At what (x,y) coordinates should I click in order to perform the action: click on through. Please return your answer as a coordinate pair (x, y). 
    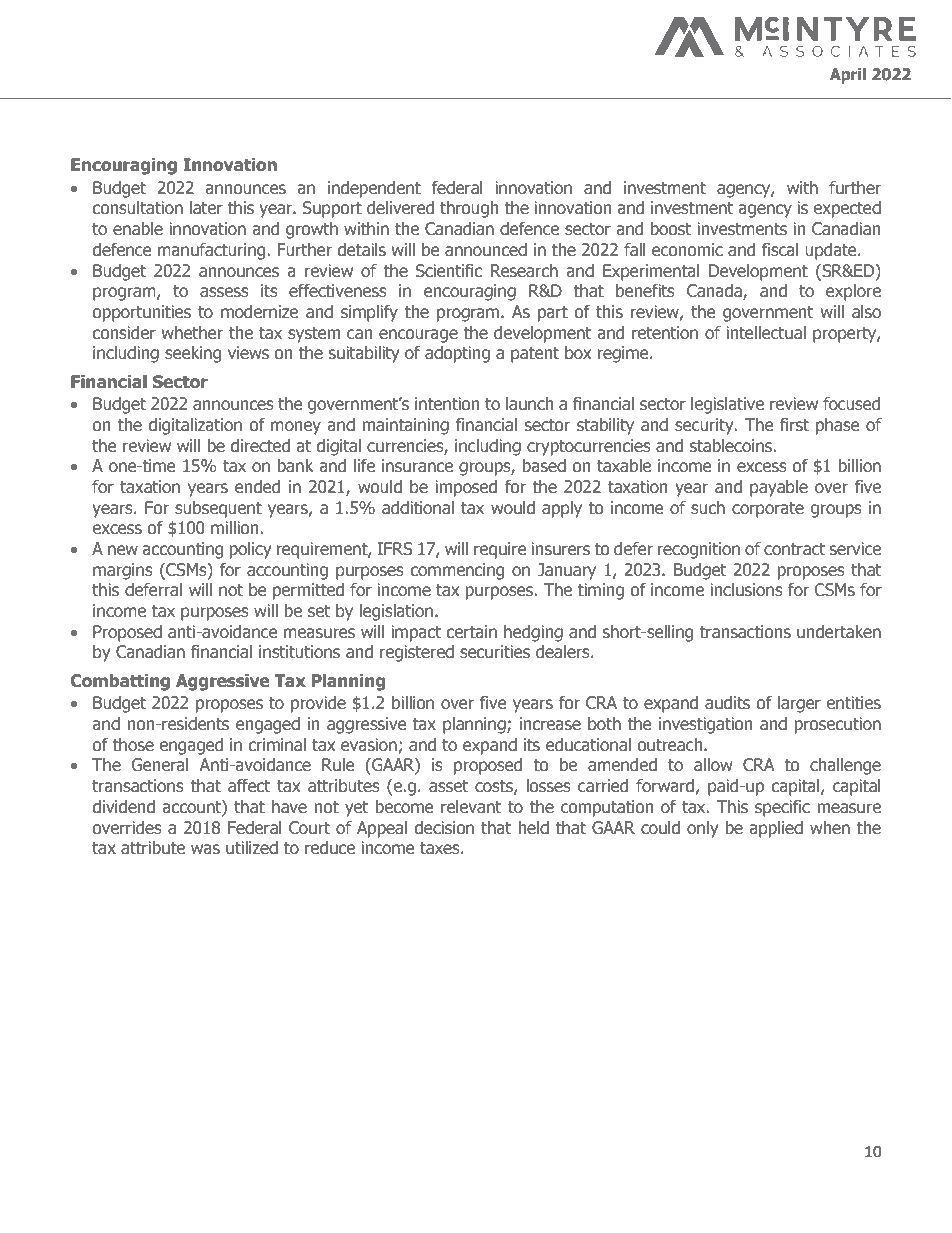
    Looking at the image, I should click on (469, 209).
